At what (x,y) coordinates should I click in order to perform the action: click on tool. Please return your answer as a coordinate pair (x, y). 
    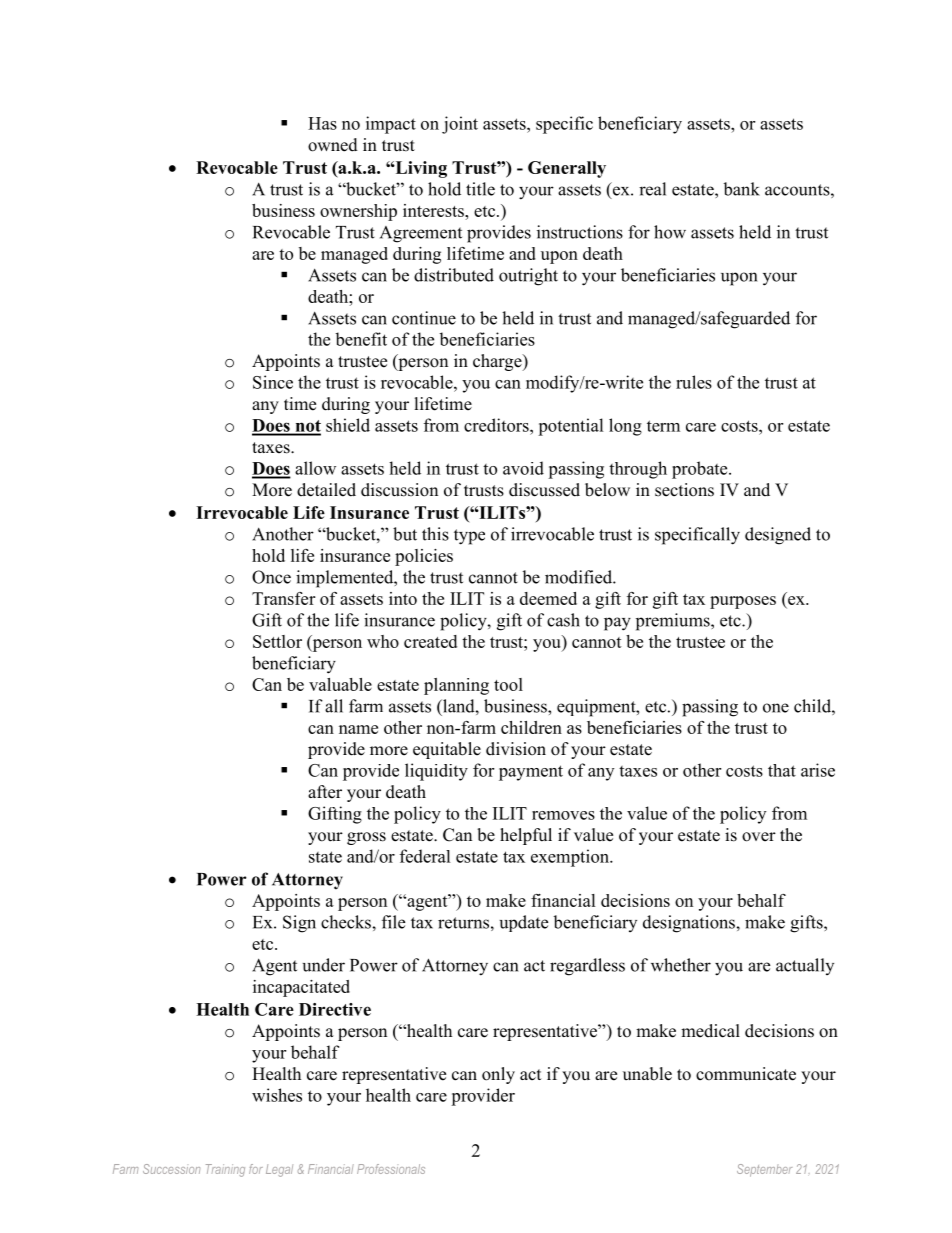
    Looking at the image, I should click on (508, 684).
